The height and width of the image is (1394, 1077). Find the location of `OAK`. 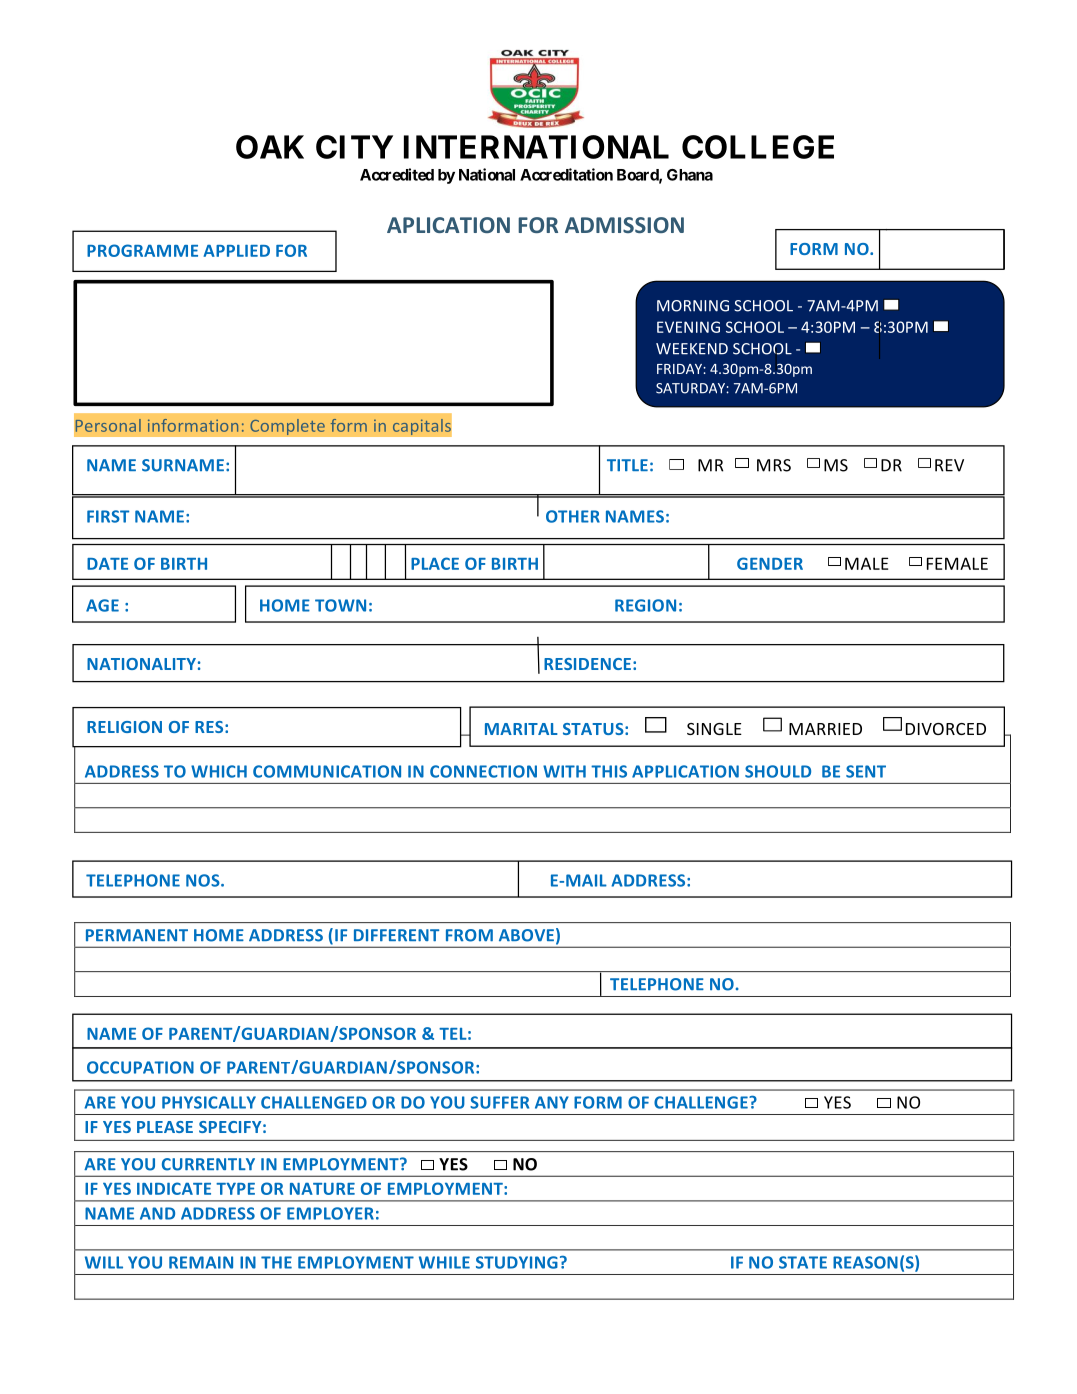

OAK is located at coordinates (270, 147).
